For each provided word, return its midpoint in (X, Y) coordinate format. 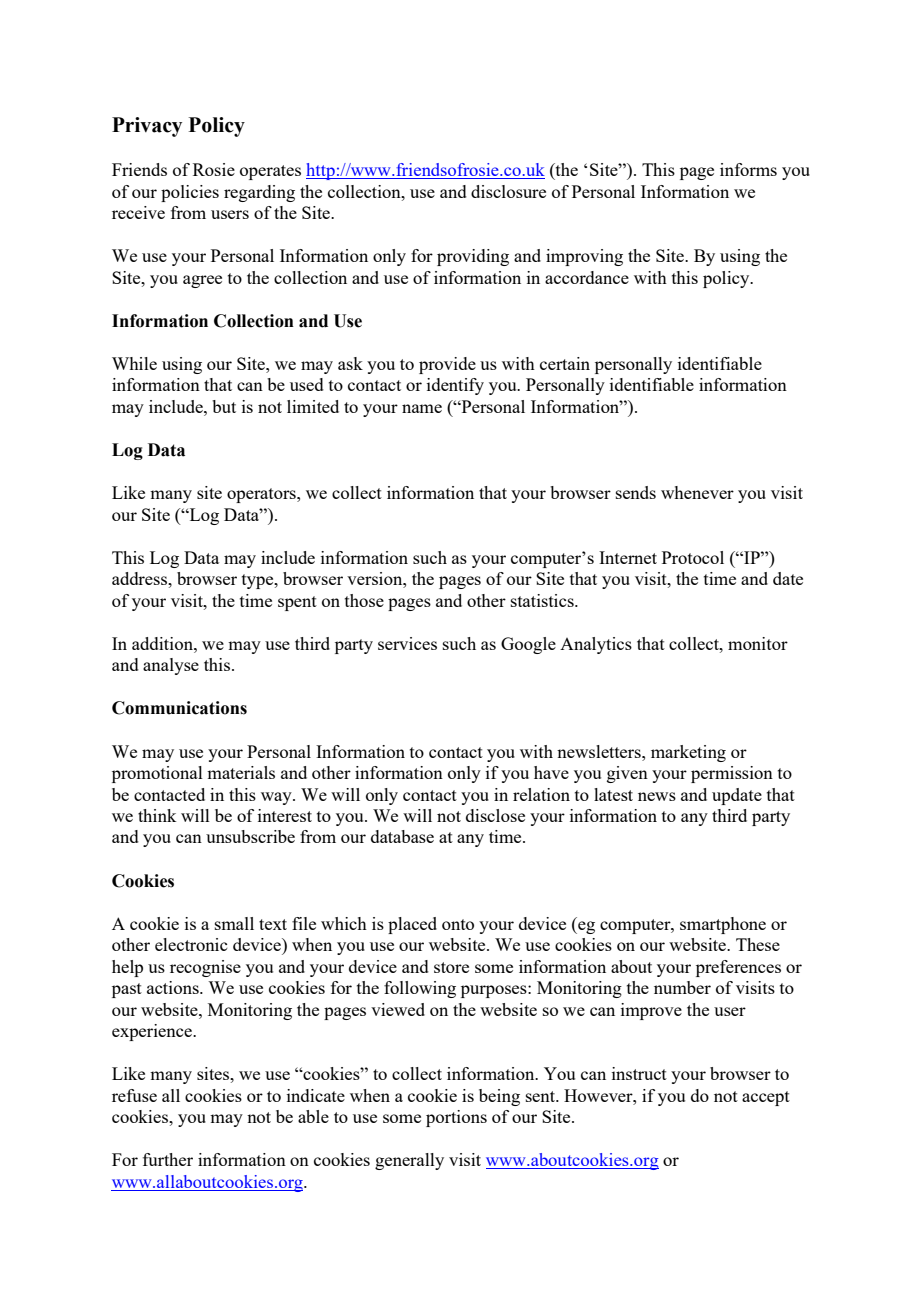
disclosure (508, 191)
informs (748, 169)
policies (190, 193)
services (407, 643)
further (168, 1159)
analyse (171, 666)
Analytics (596, 645)
